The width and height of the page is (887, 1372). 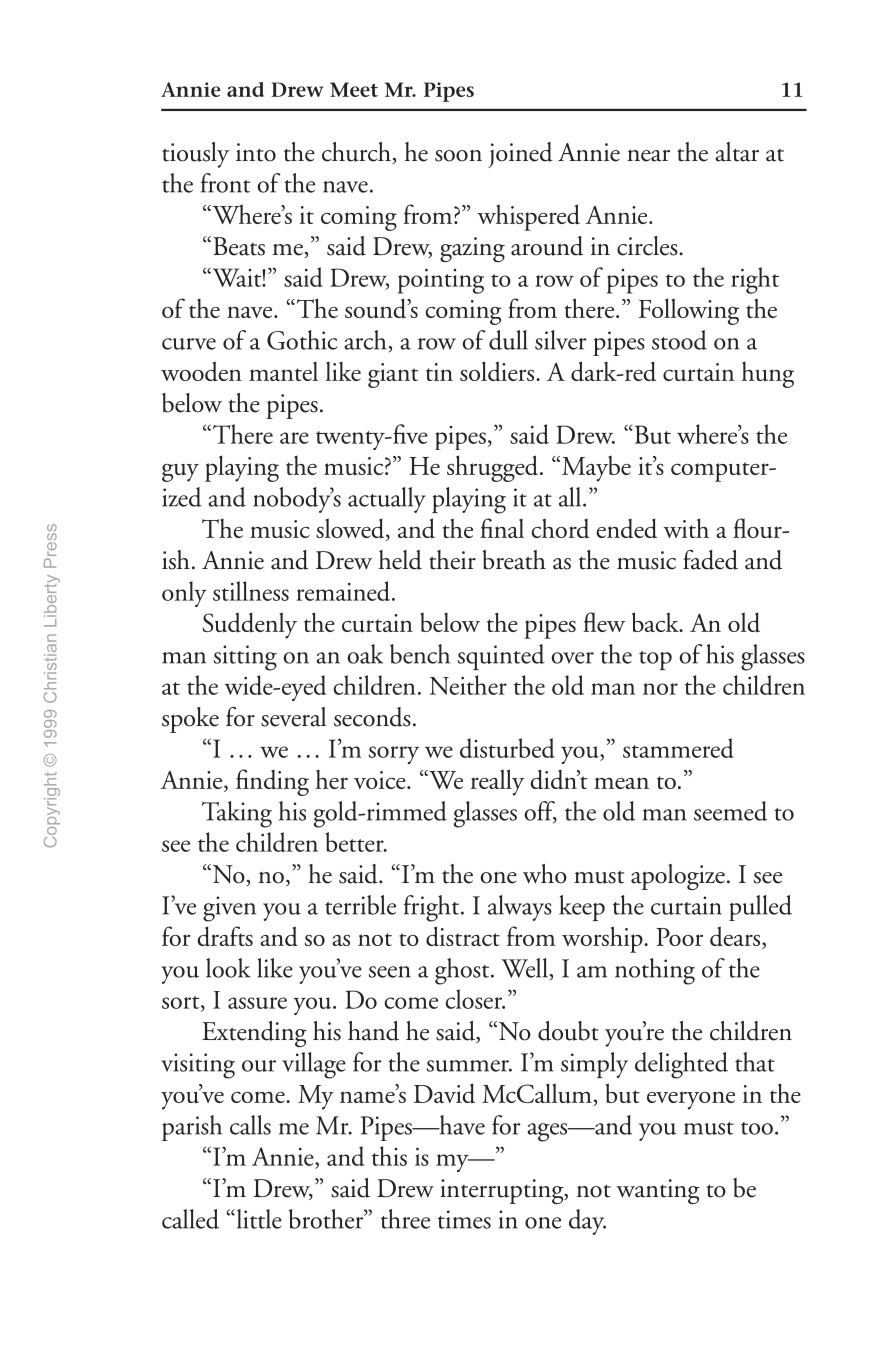 I want to click on shrugged, so click(x=494, y=468).
